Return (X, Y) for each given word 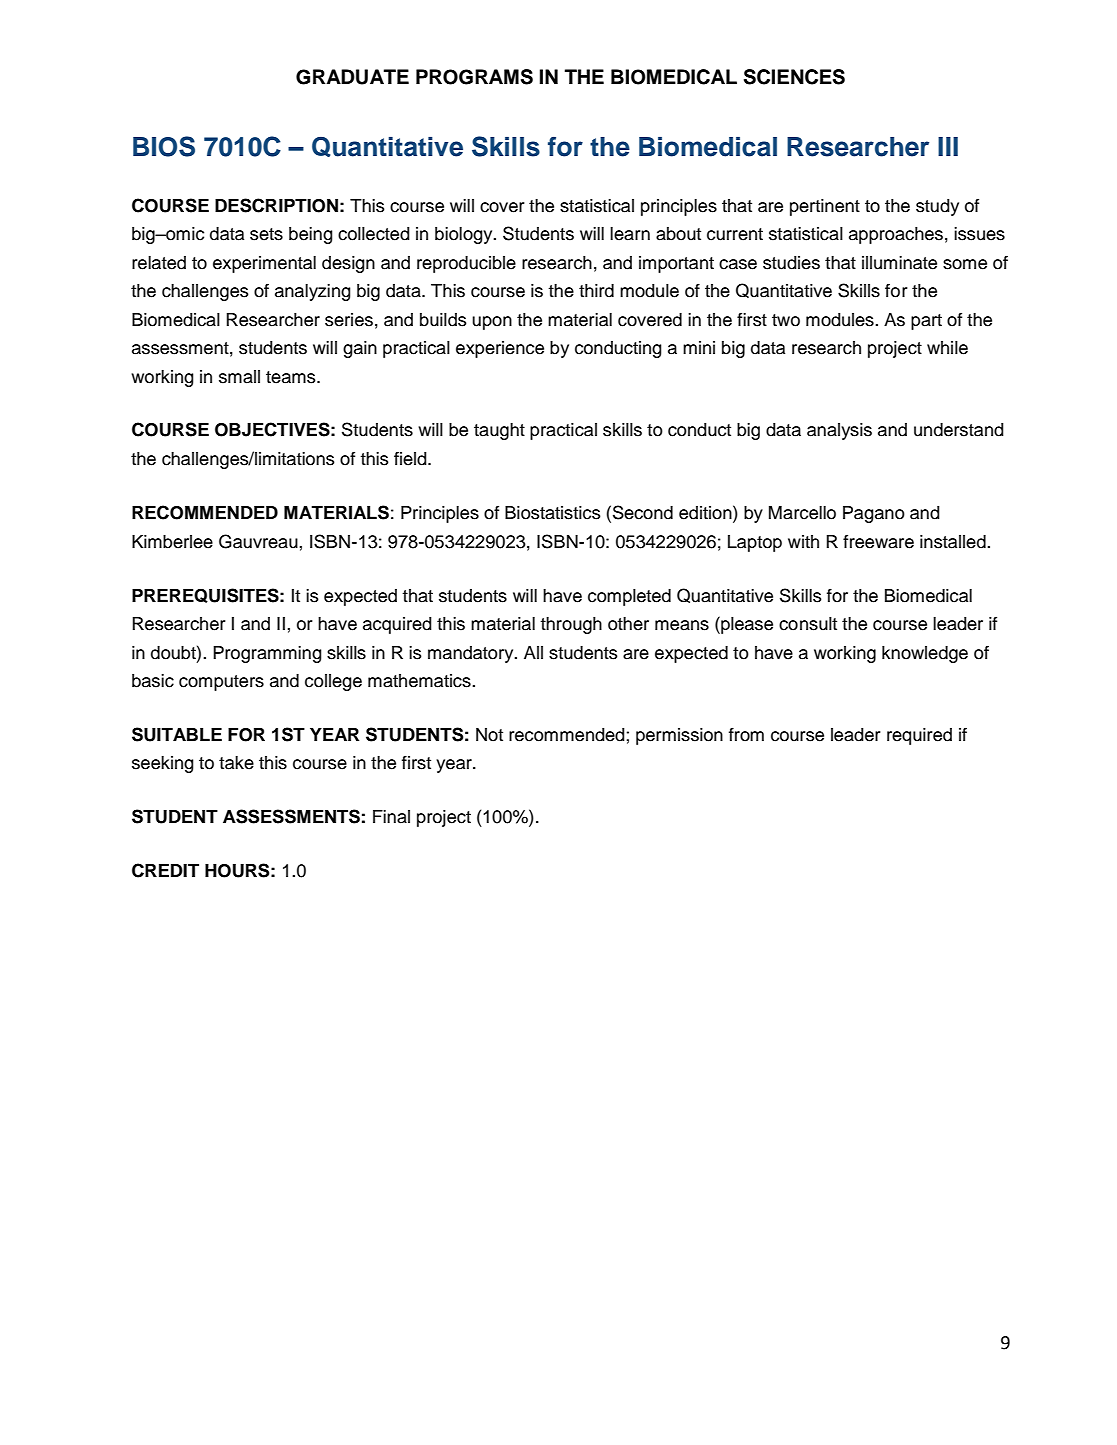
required (919, 736)
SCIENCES (794, 77)
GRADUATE (352, 77)
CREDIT (165, 870)
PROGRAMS (474, 77)
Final (391, 817)
